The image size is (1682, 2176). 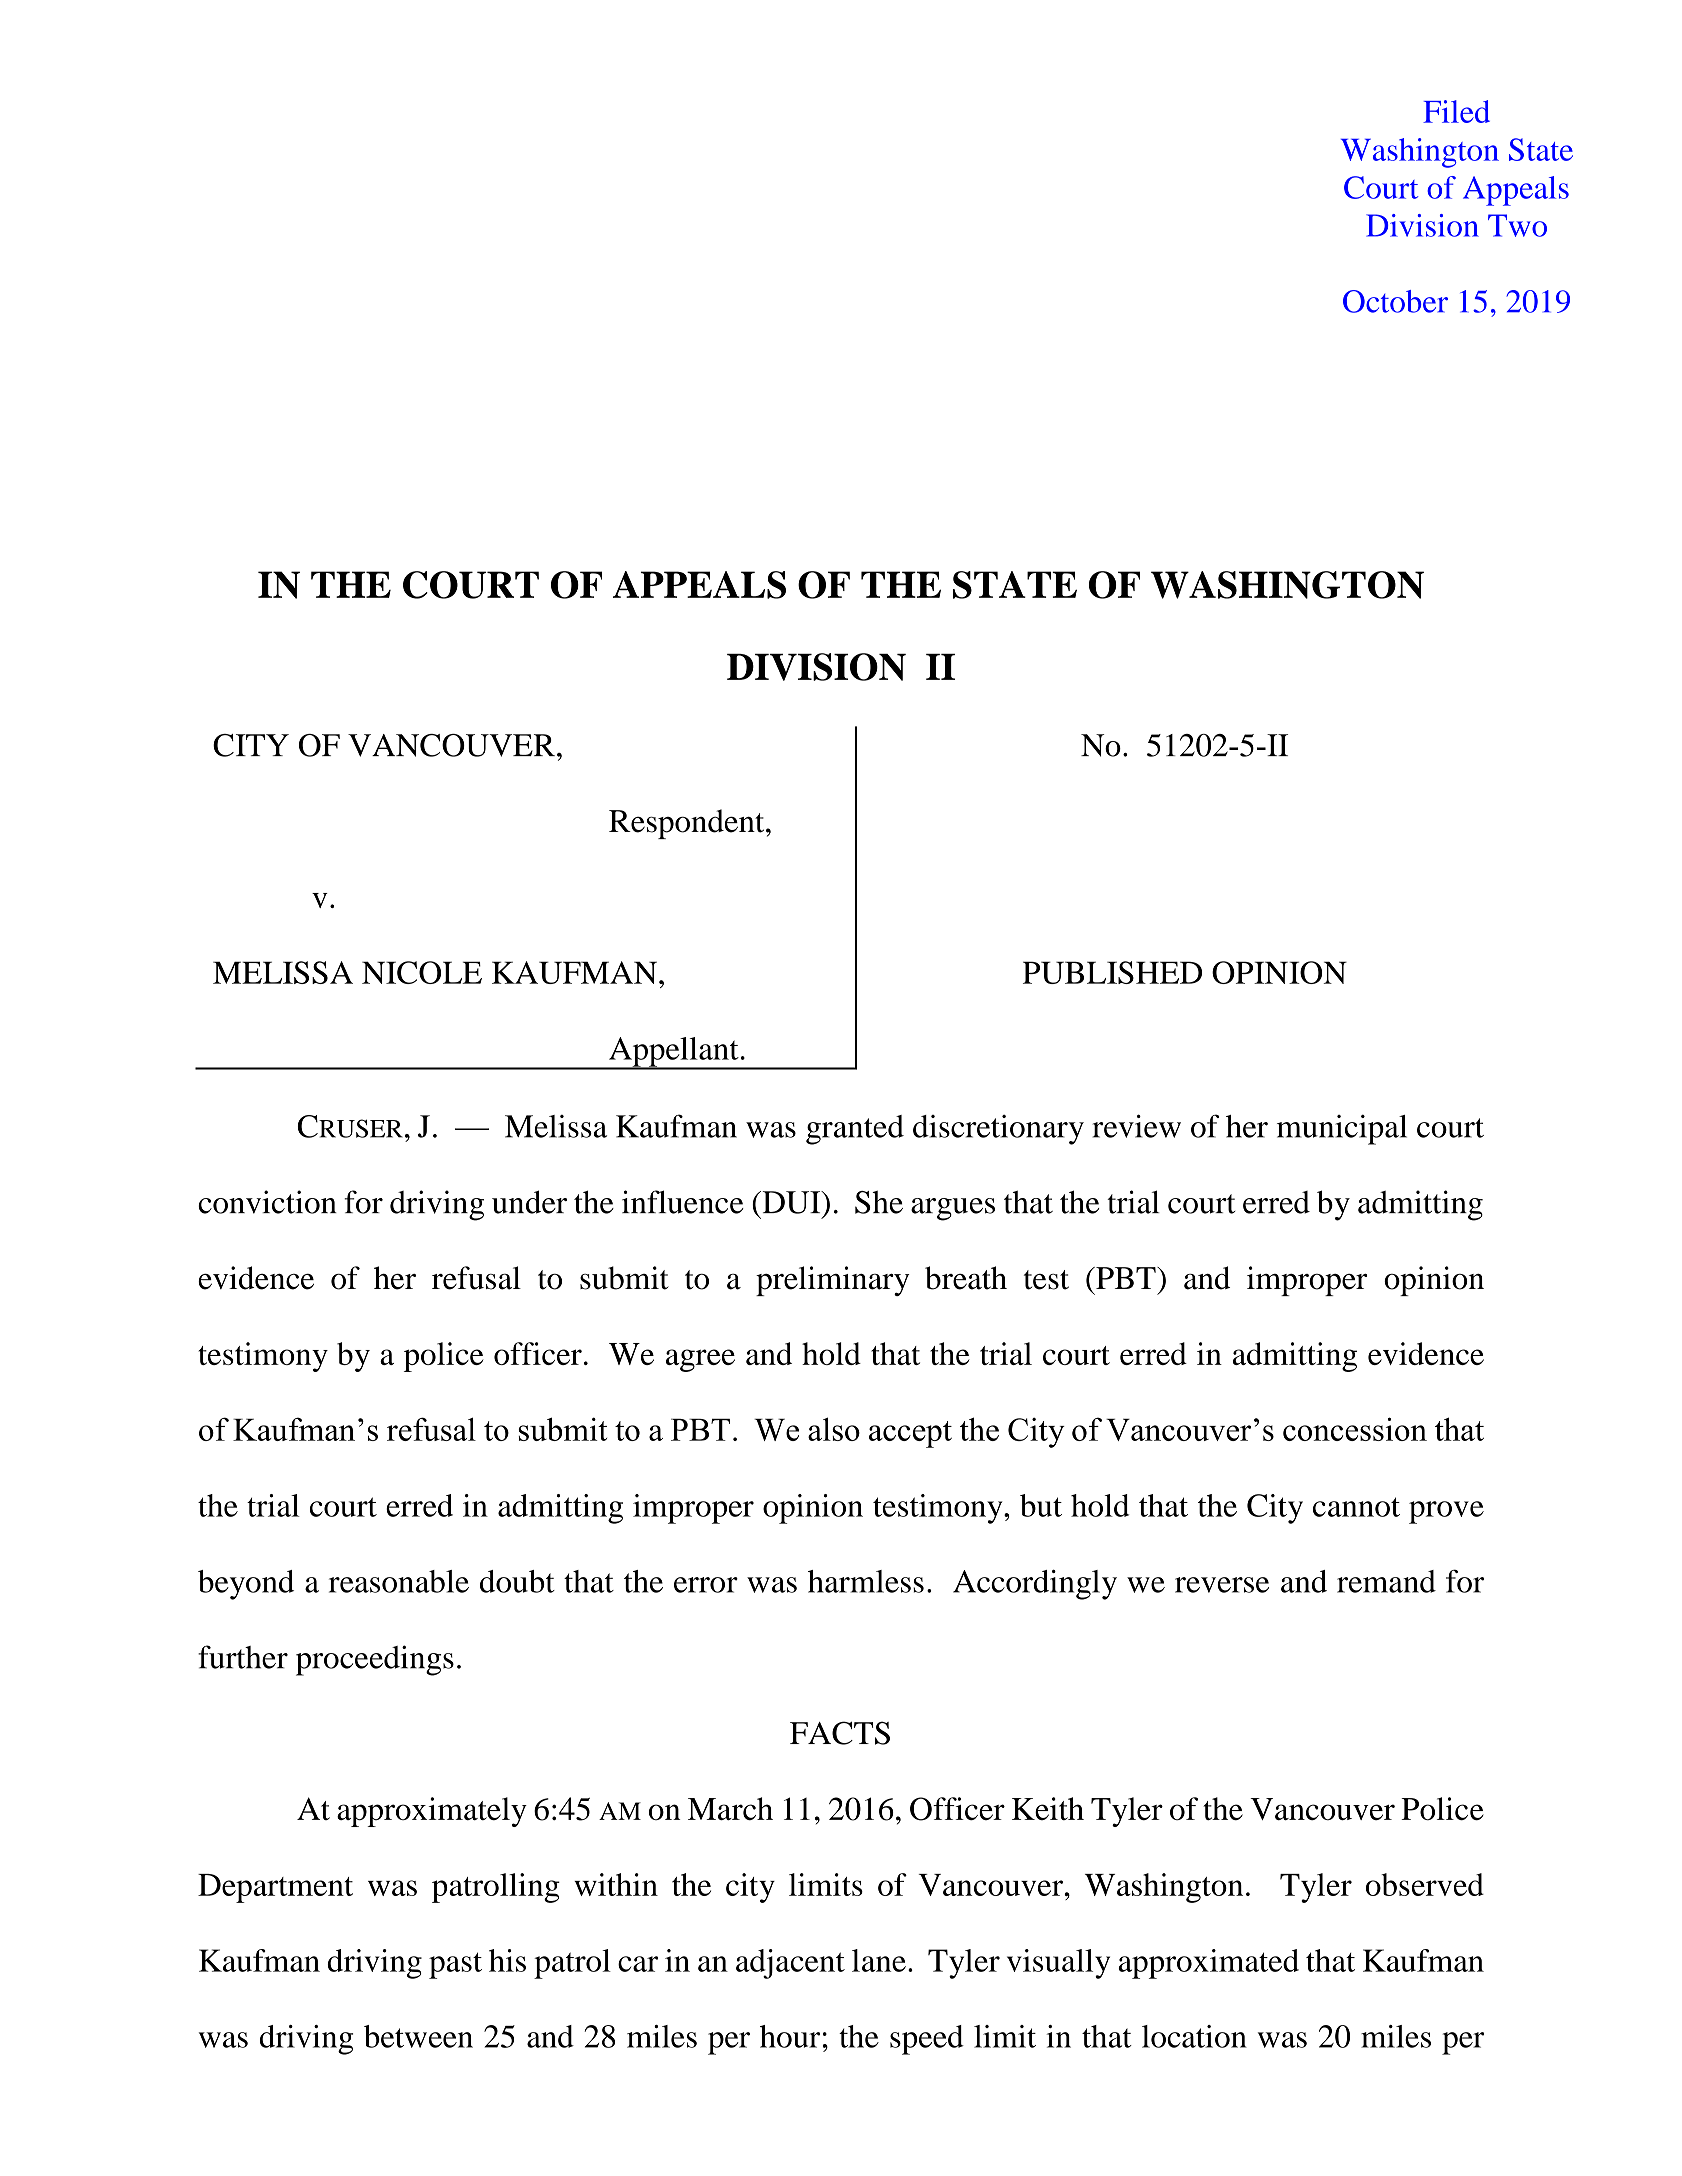 I want to click on municipal, so click(x=1342, y=1129).
